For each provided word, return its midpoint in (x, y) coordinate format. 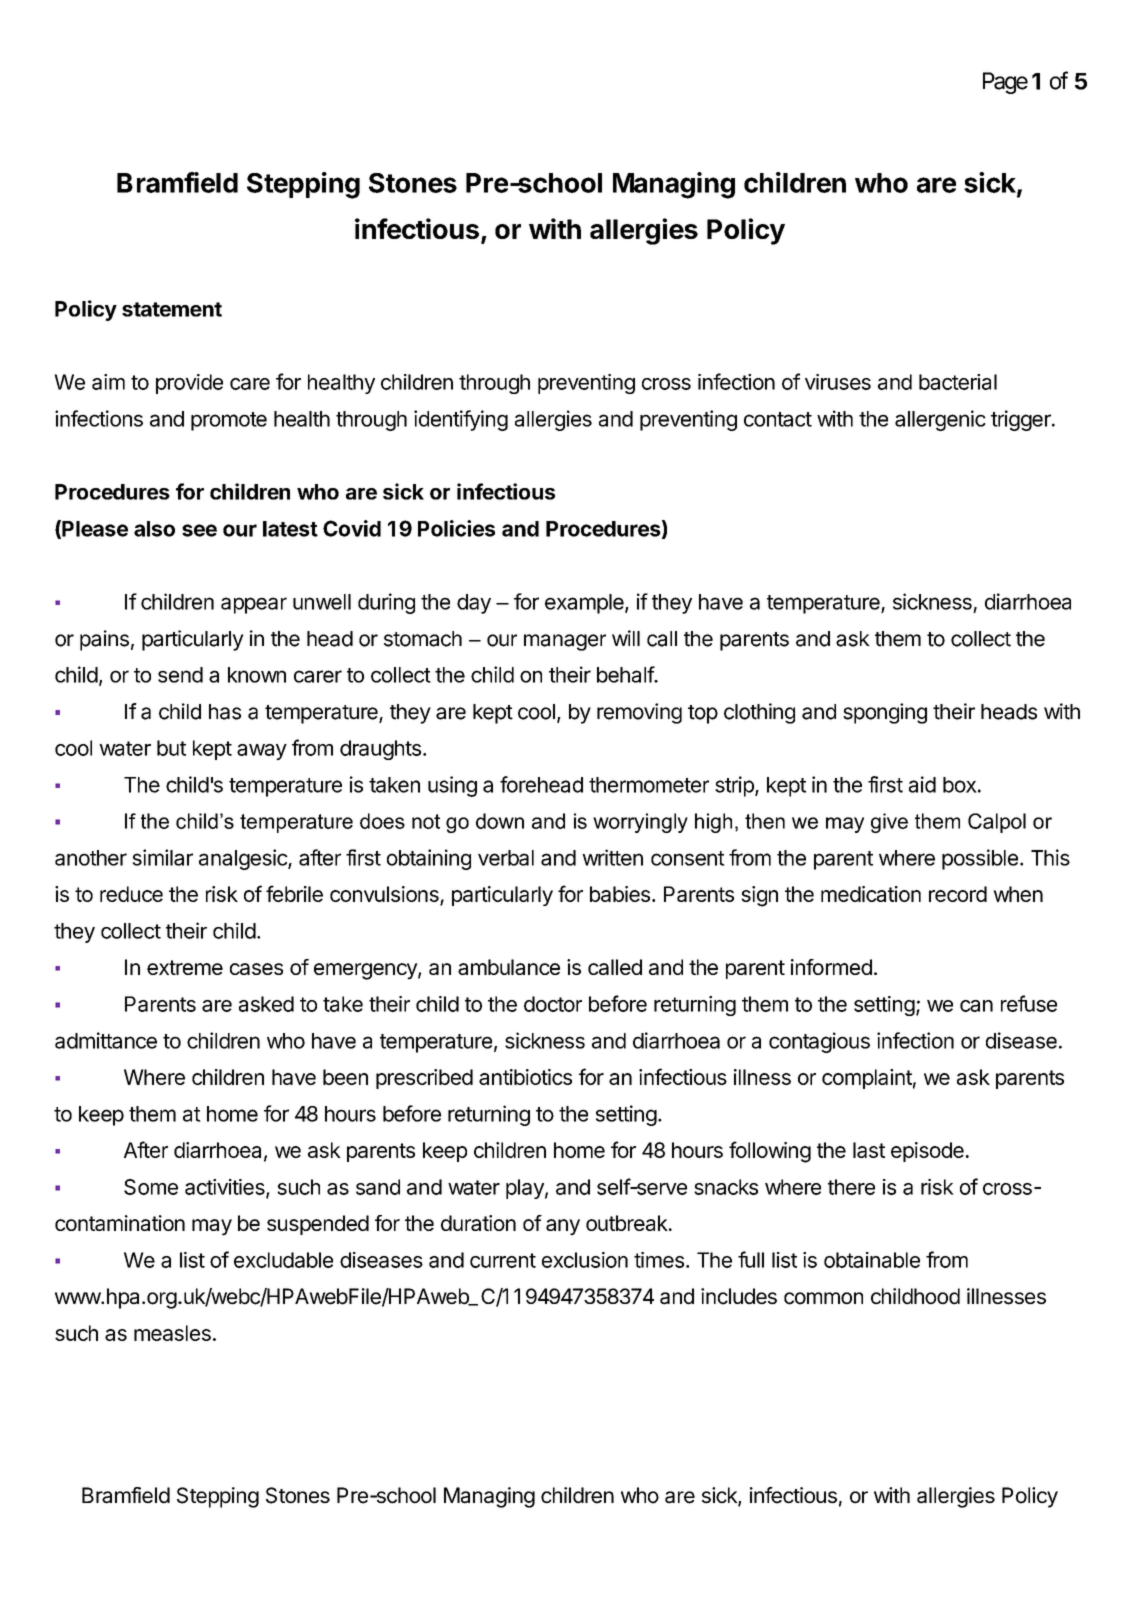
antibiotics (525, 1077)
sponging (885, 713)
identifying (461, 420)
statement (172, 309)
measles (172, 1333)
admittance (106, 1040)
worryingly (640, 823)
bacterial (958, 382)
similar (162, 857)
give (889, 823)
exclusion (585, 1260)
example (585, 604)
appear (254, 605)
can (976, 1006)
